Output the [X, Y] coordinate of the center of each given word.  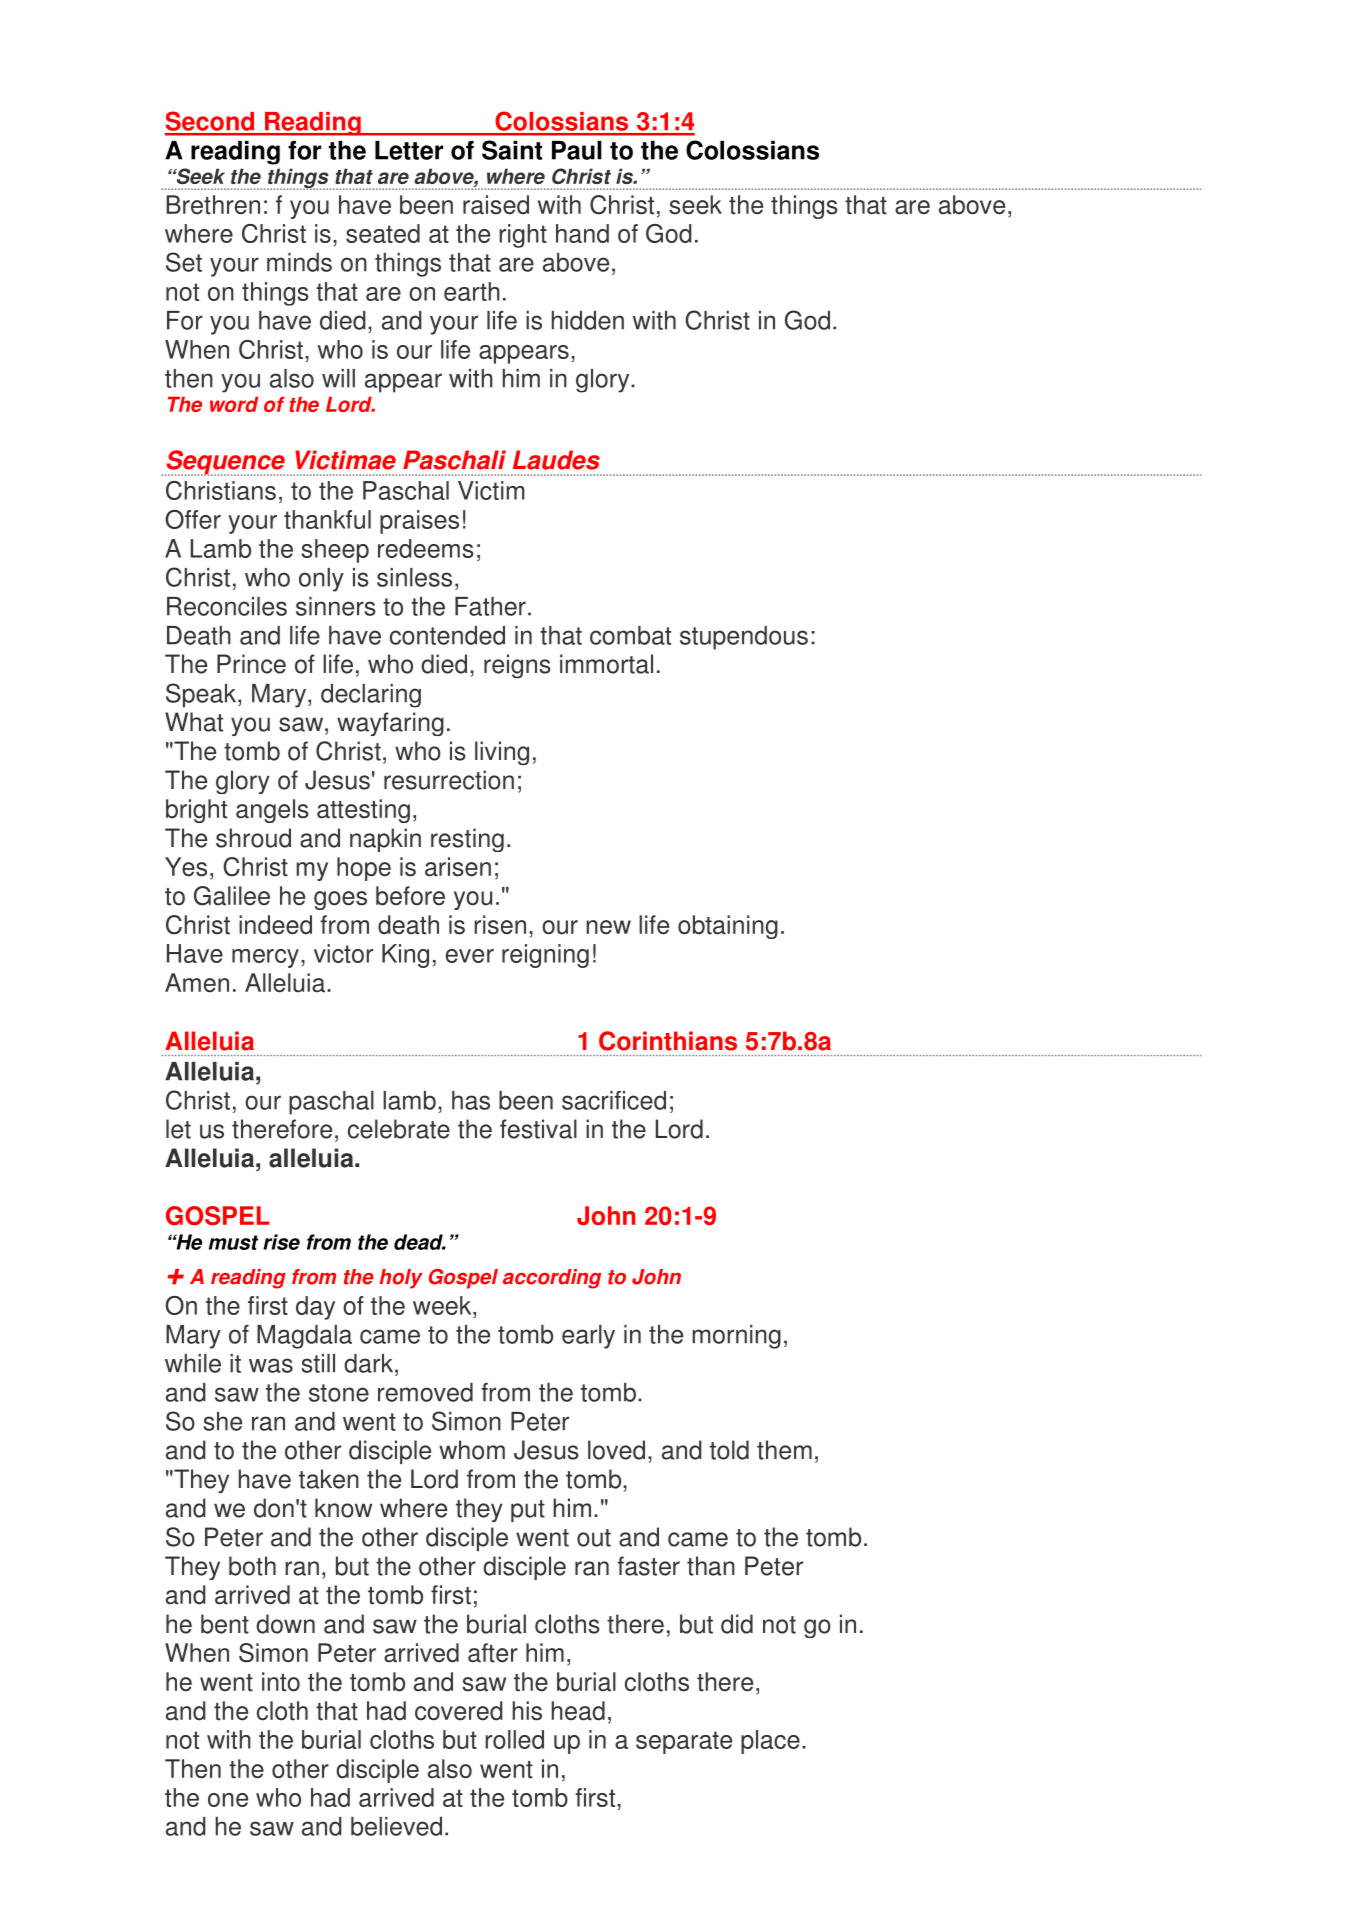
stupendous [744, 638]
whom [472, 1450]
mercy [265, 958]
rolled [514, 1739]
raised [496, 205]
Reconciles [227, 606]
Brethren [213, 205]
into [281, 1682]
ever [470, 956]
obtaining [728, 927]
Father [490, 606]
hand [582, 233]
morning [737, 1337]
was [271, 1365]
